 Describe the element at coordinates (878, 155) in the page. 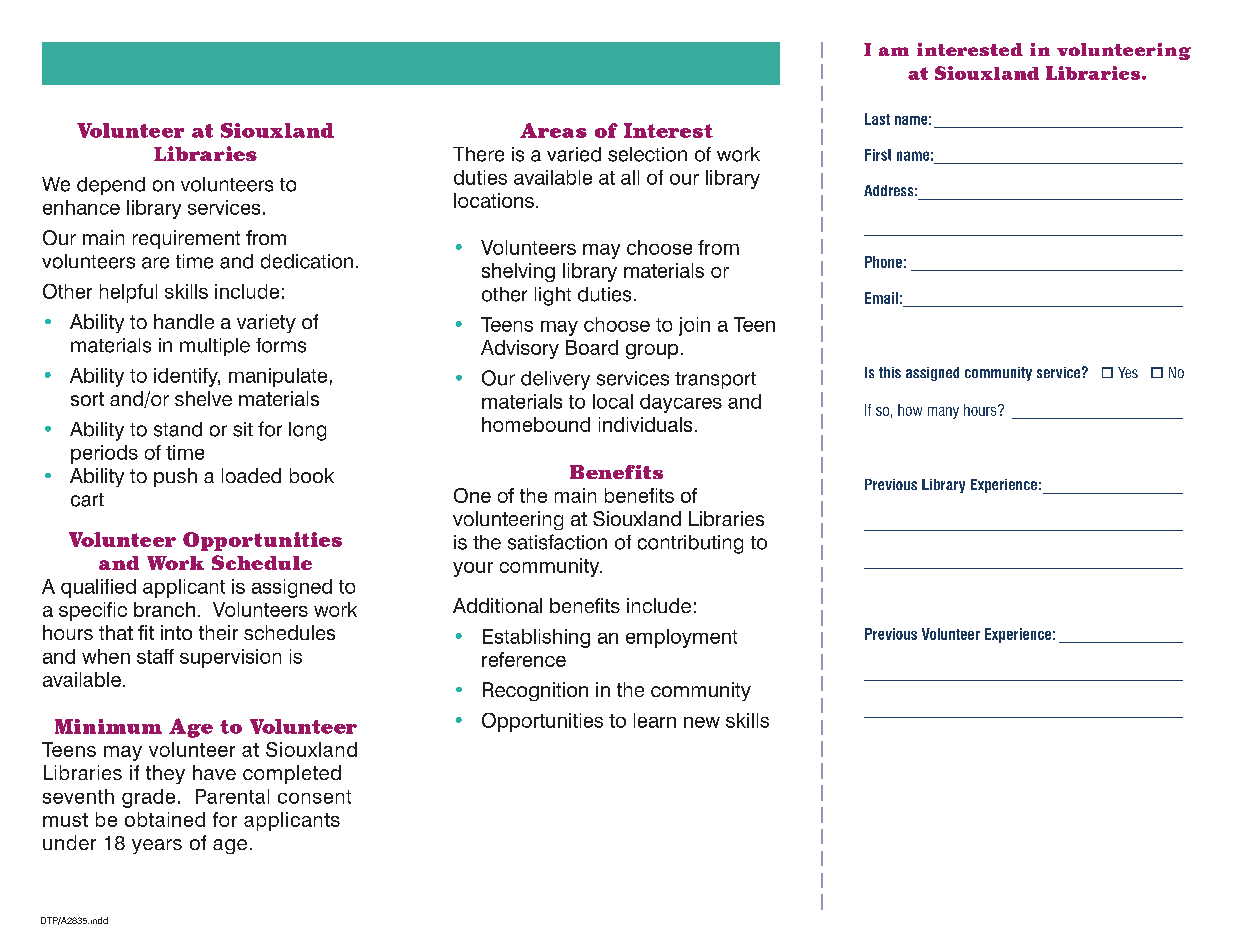

I see `First` at that location.
